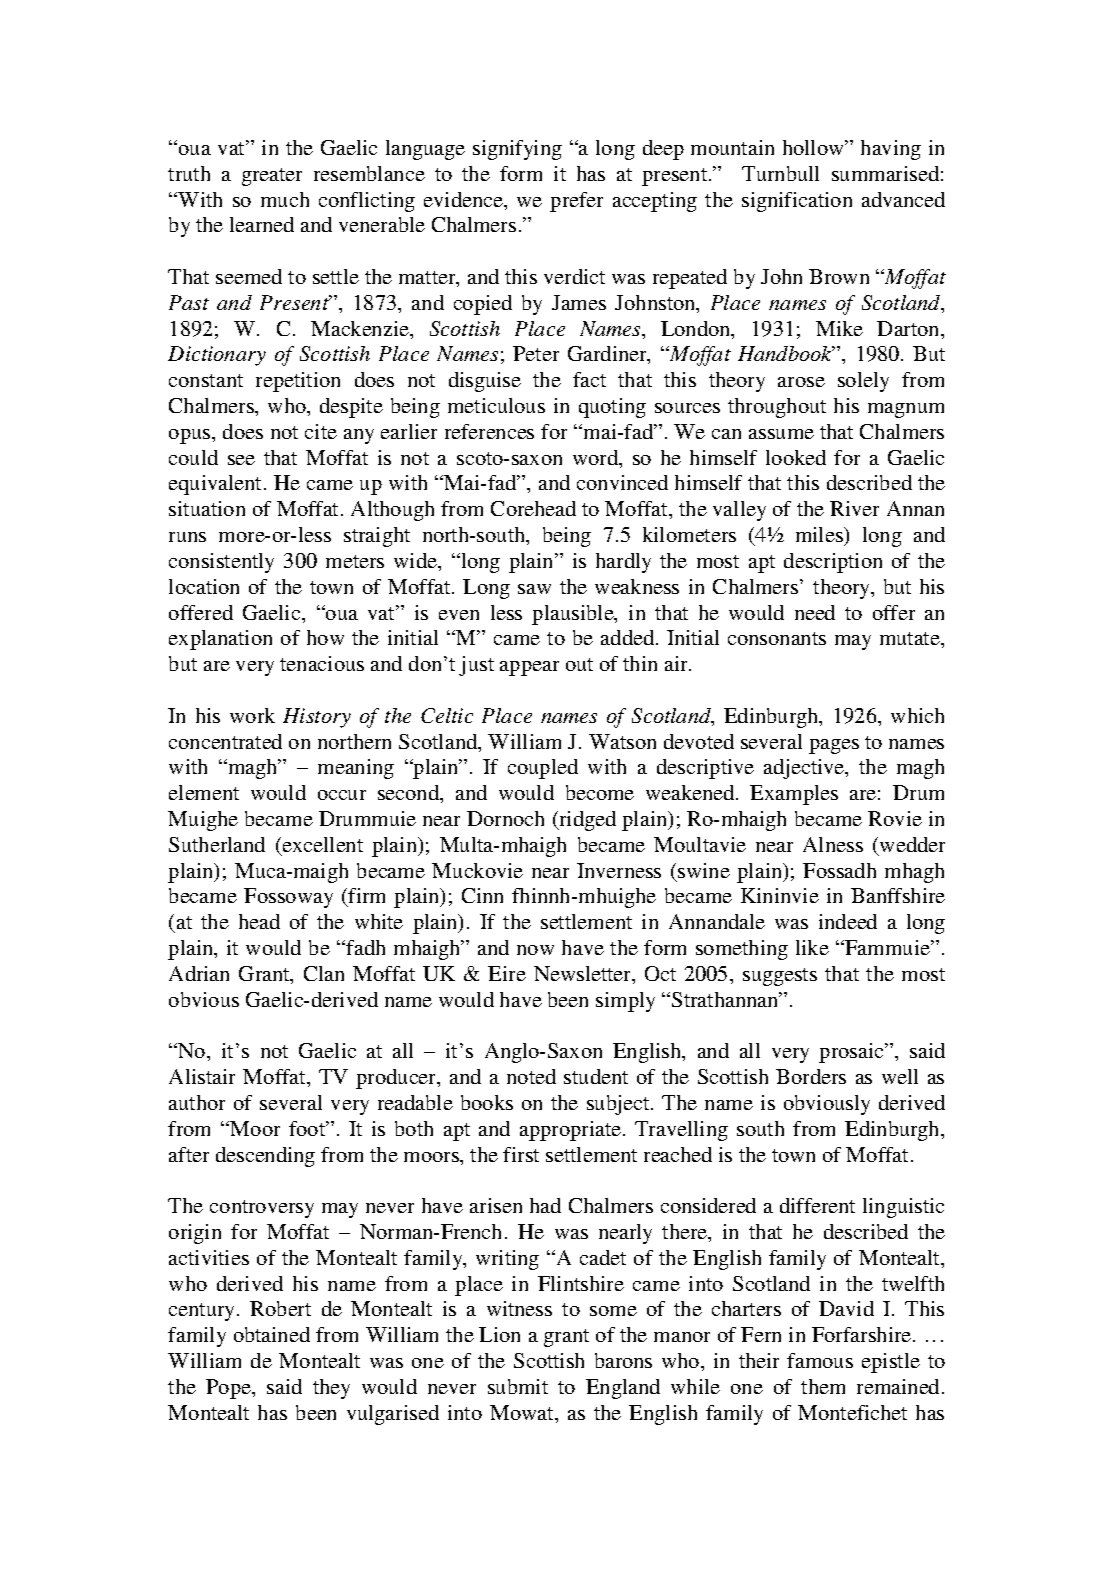  I want to click on obtained, so click(272, 1334).
